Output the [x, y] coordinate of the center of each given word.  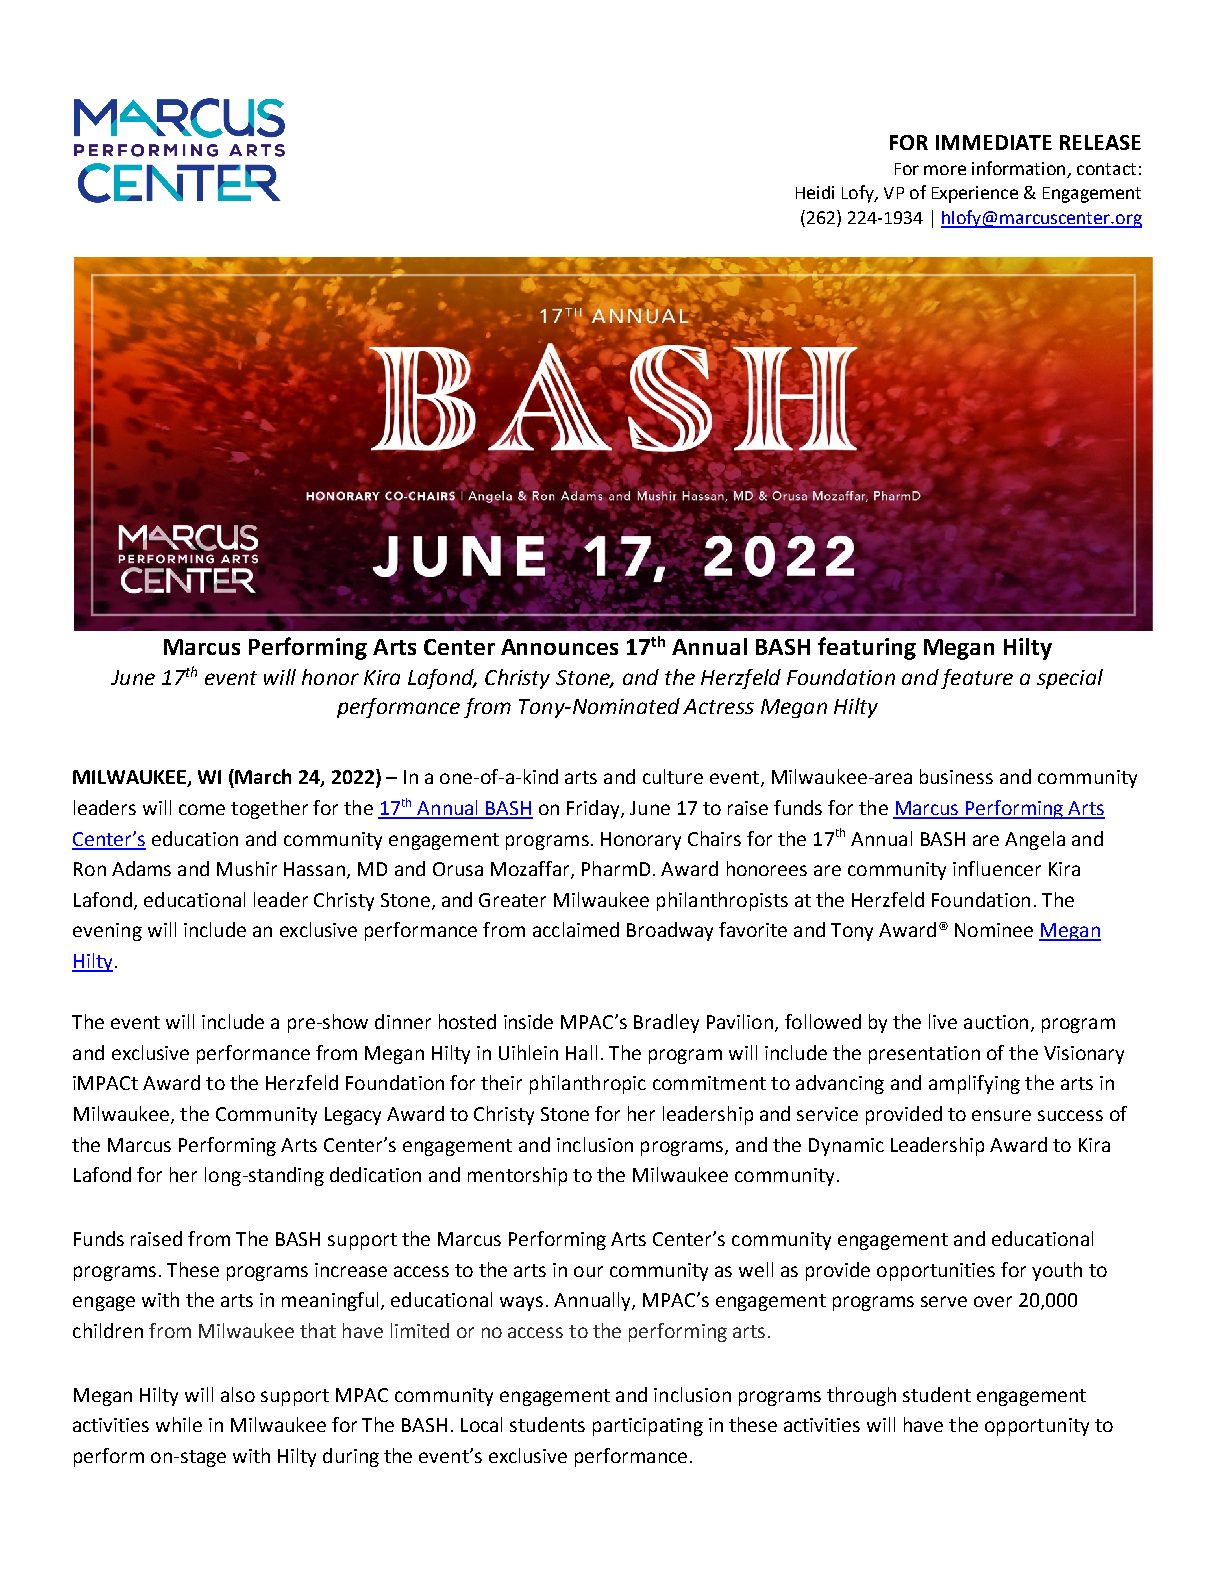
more [945, 170]
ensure [1001, 1115]
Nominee [994, 930]
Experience [975, 194]
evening [107, 932]
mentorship [517, 1176]
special [1070, 679]
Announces [559, 647]
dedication [375, 1174]
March [263, 776]
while [179, 1424]
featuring [867, 648]
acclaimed [576, 929]
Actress [718, 706]
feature [977, 679]
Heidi [815, 192]
